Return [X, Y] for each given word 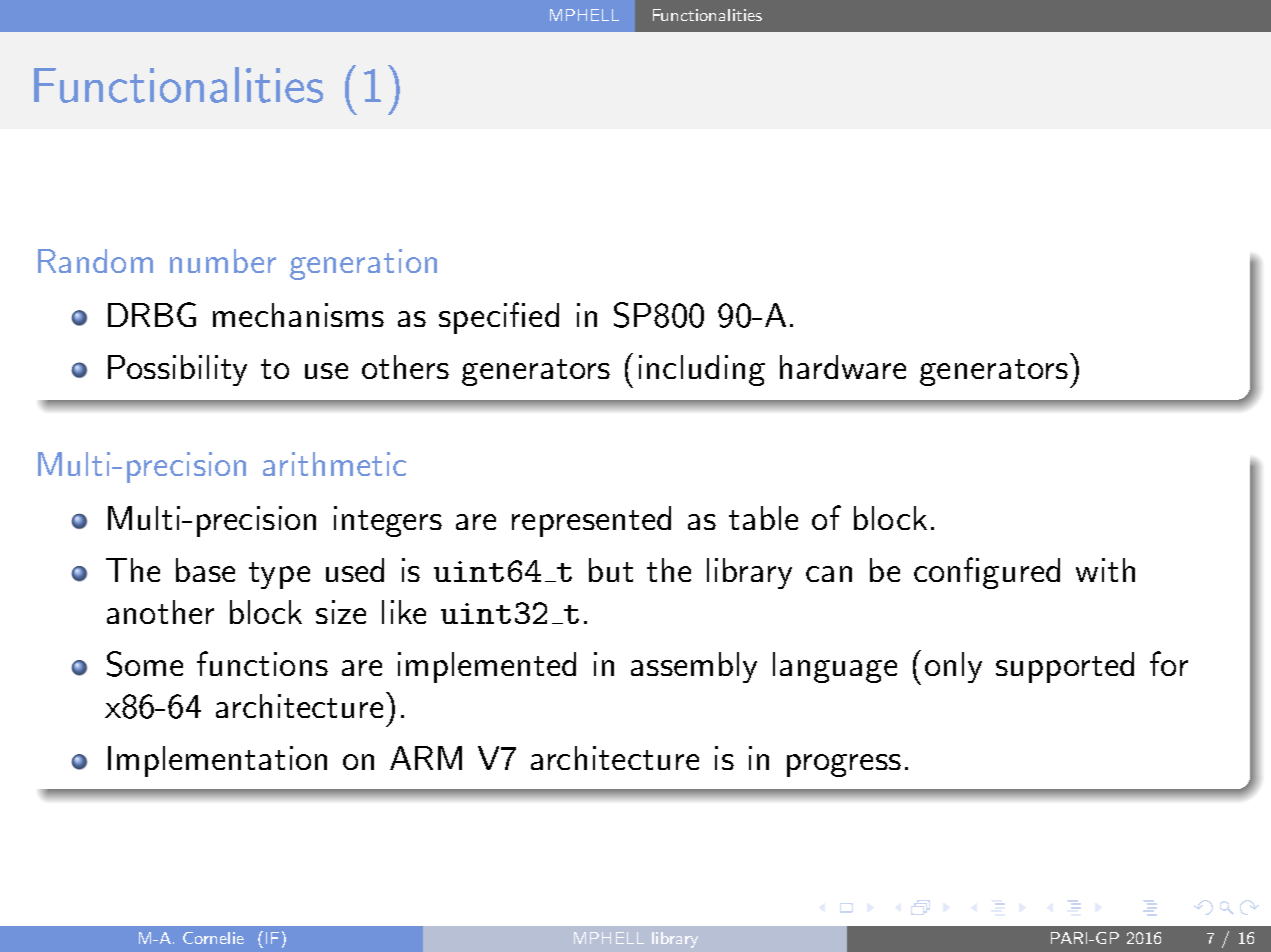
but [611, 570]
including [702, 370]
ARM [426, 758]
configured [987, 573]
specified [499, 318]
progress [844, 765]
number [223, 261]
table [763, 518]
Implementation [217, 761]
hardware [843, 367]
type [279, 575]
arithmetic [334, 464]
